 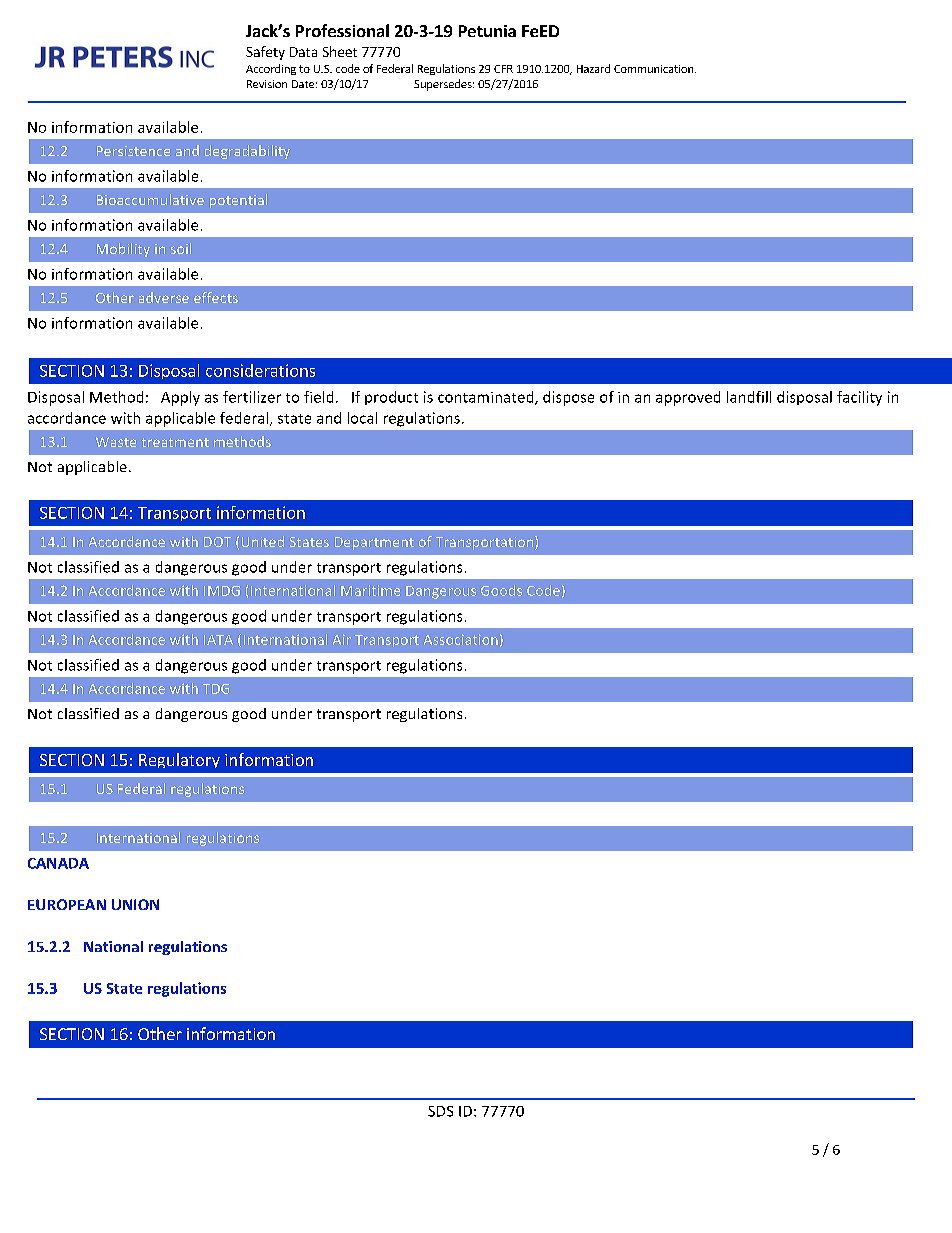 I want to click on Safety, so click(x=265, y=53).
